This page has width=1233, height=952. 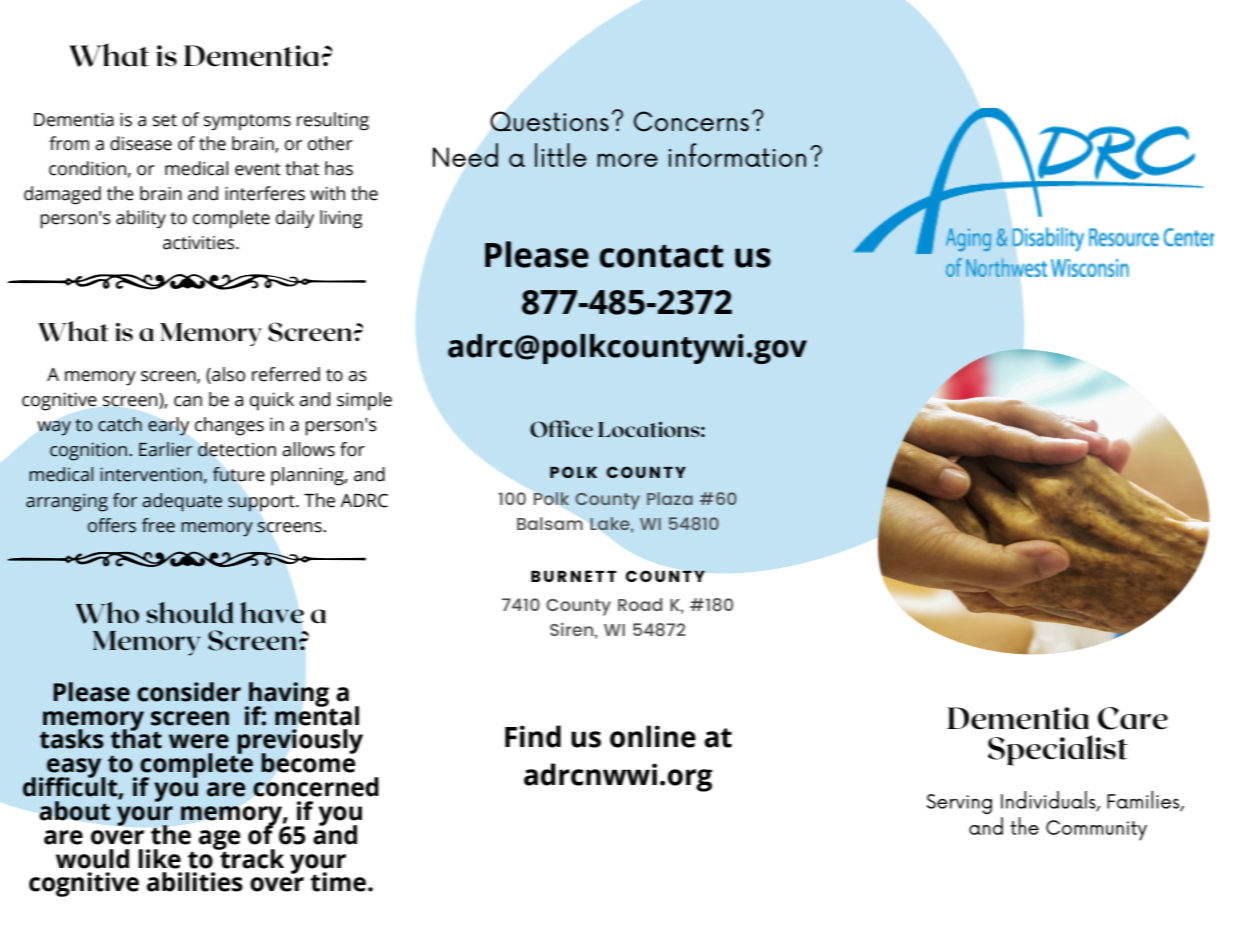 What do you see at coordinates (561, 155) in the page?
I see `little` at bounding box center [561, 155].
